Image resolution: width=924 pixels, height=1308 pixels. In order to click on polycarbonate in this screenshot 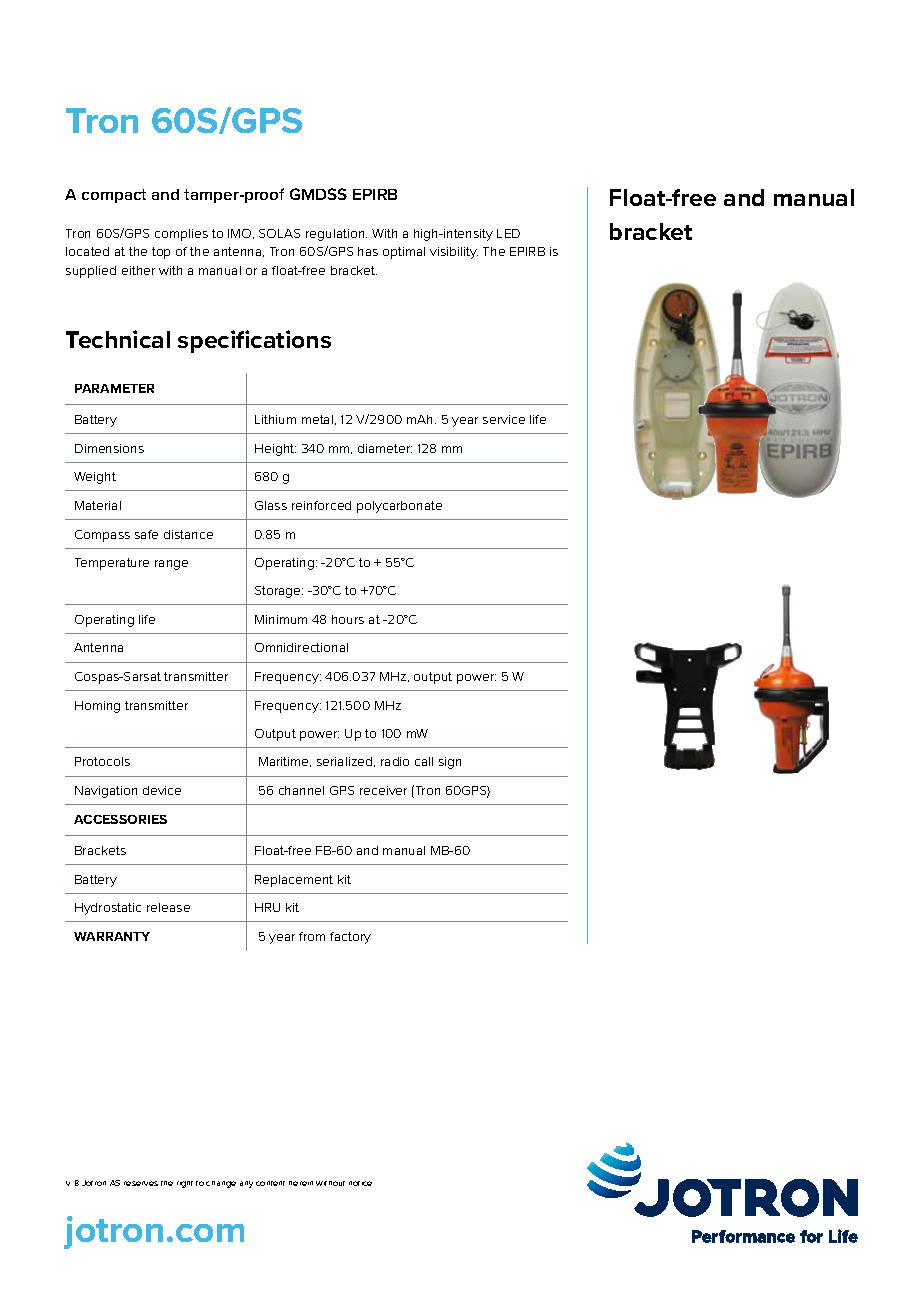, I will do `click(399, 507)`.
